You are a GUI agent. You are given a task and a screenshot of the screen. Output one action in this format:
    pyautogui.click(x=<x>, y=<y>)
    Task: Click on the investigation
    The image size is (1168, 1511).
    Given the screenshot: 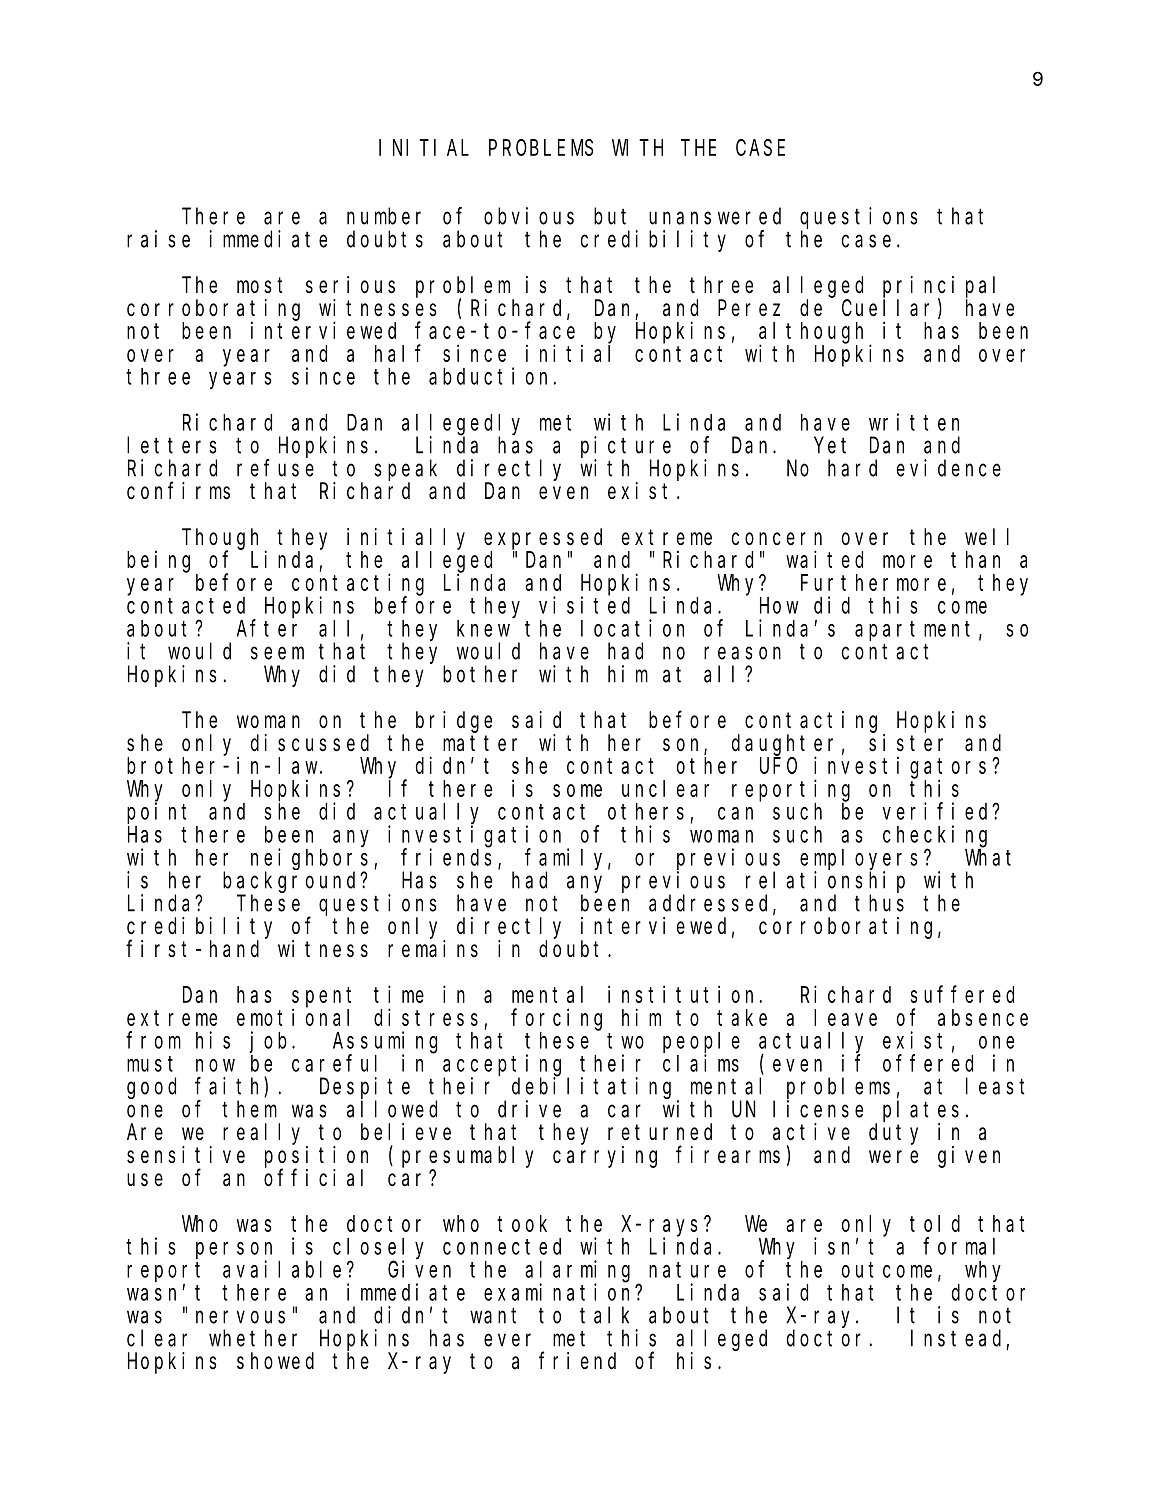 What is the action you would take?
    pyautogui.click(x=478, y=837)
